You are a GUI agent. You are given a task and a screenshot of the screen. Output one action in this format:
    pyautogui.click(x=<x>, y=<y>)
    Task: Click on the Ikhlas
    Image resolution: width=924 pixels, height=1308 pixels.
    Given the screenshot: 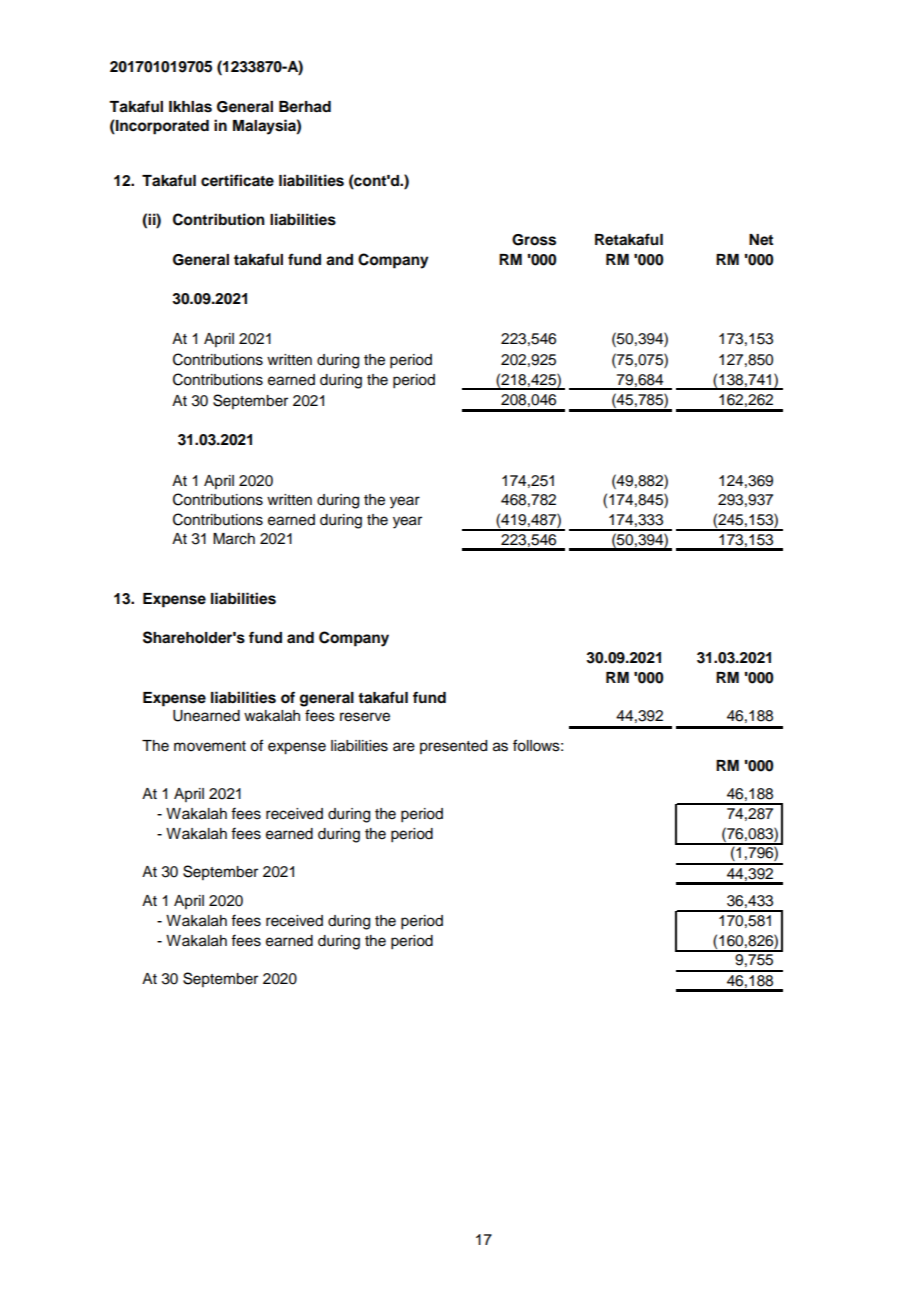 What is the action you would take?
    pyautogui.click(x=190, y=107)
